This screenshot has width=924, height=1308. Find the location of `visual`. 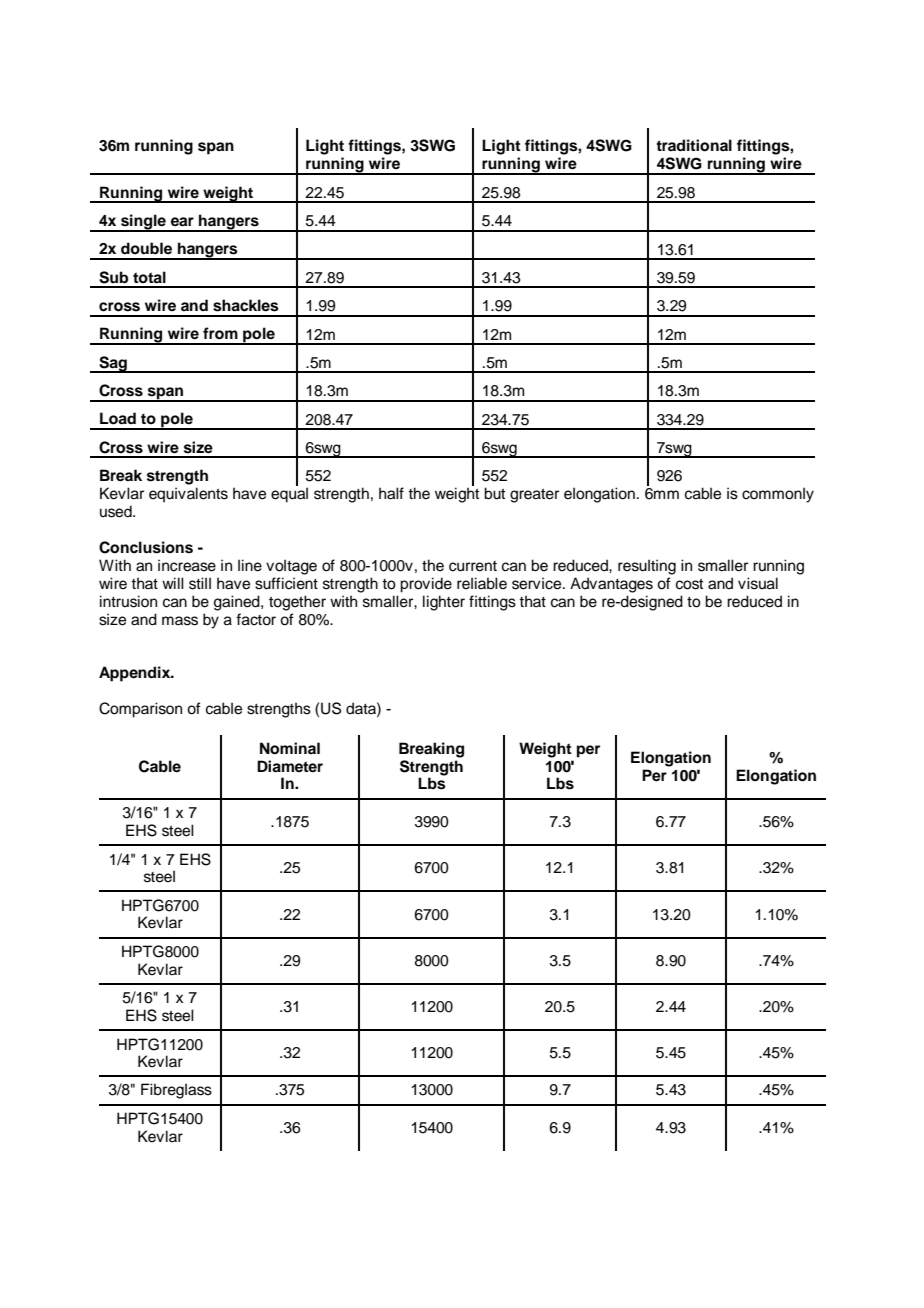

visual is located at coordinates (758, 583).
